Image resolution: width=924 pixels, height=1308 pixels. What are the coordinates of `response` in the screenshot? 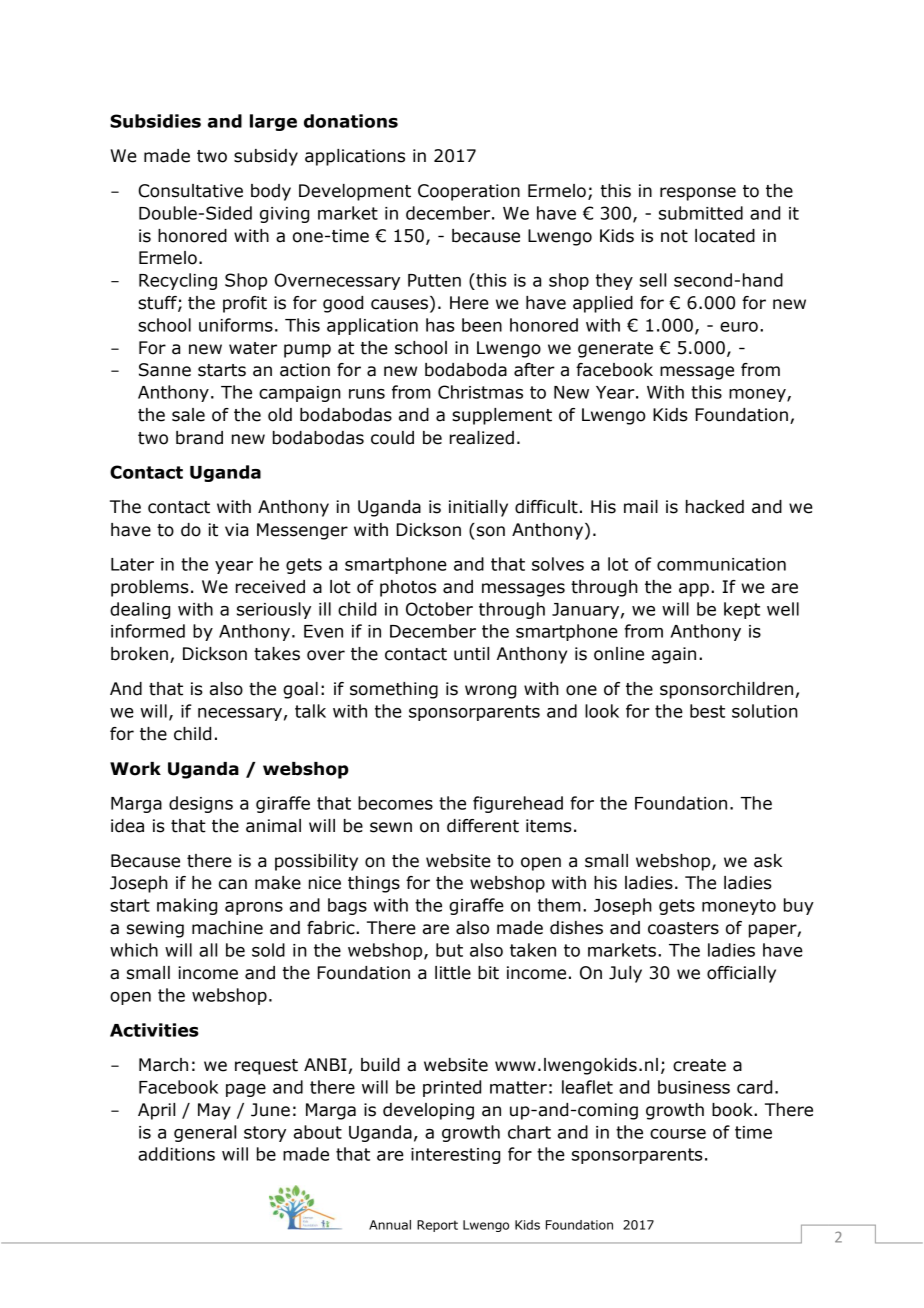 It's located at (698, 194).
